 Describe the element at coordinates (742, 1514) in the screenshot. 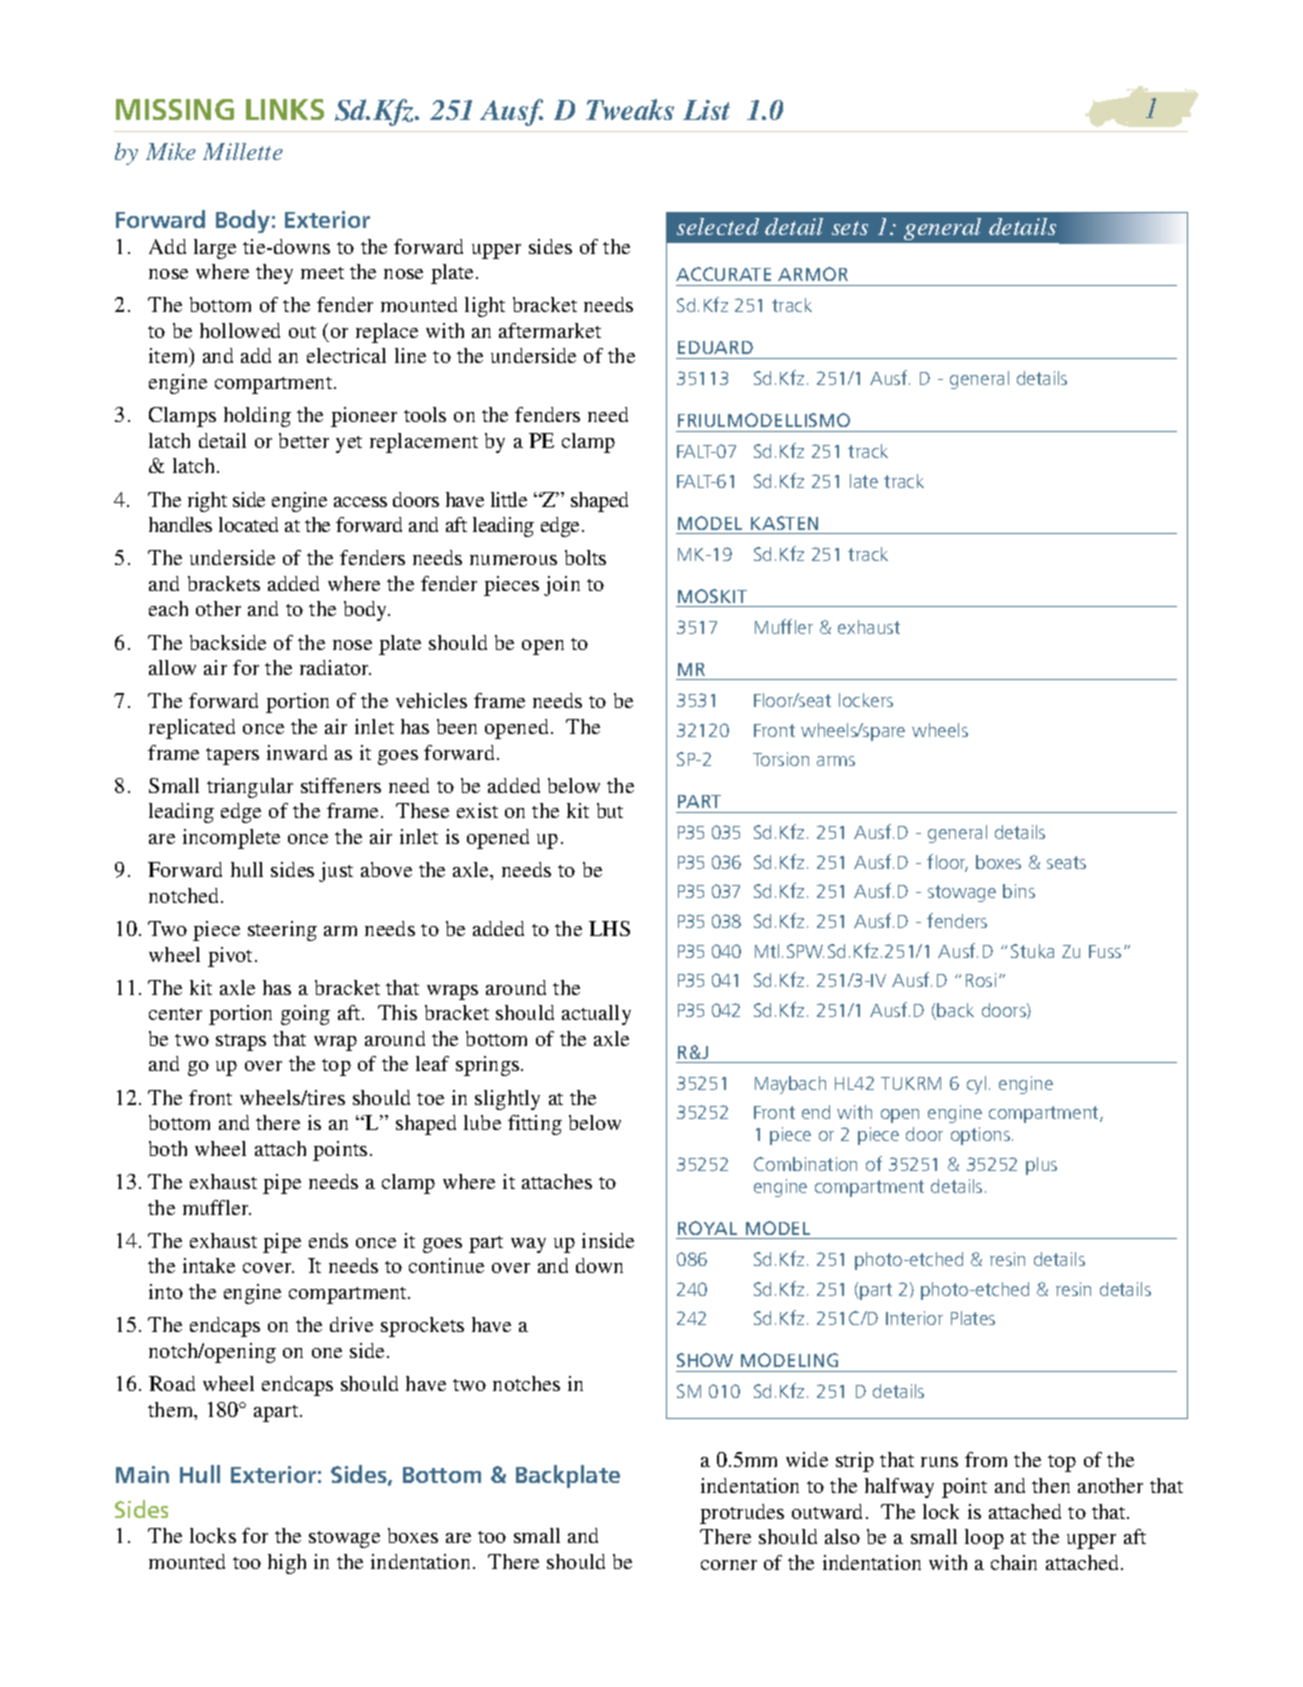

I see `protrudes` at that location.
